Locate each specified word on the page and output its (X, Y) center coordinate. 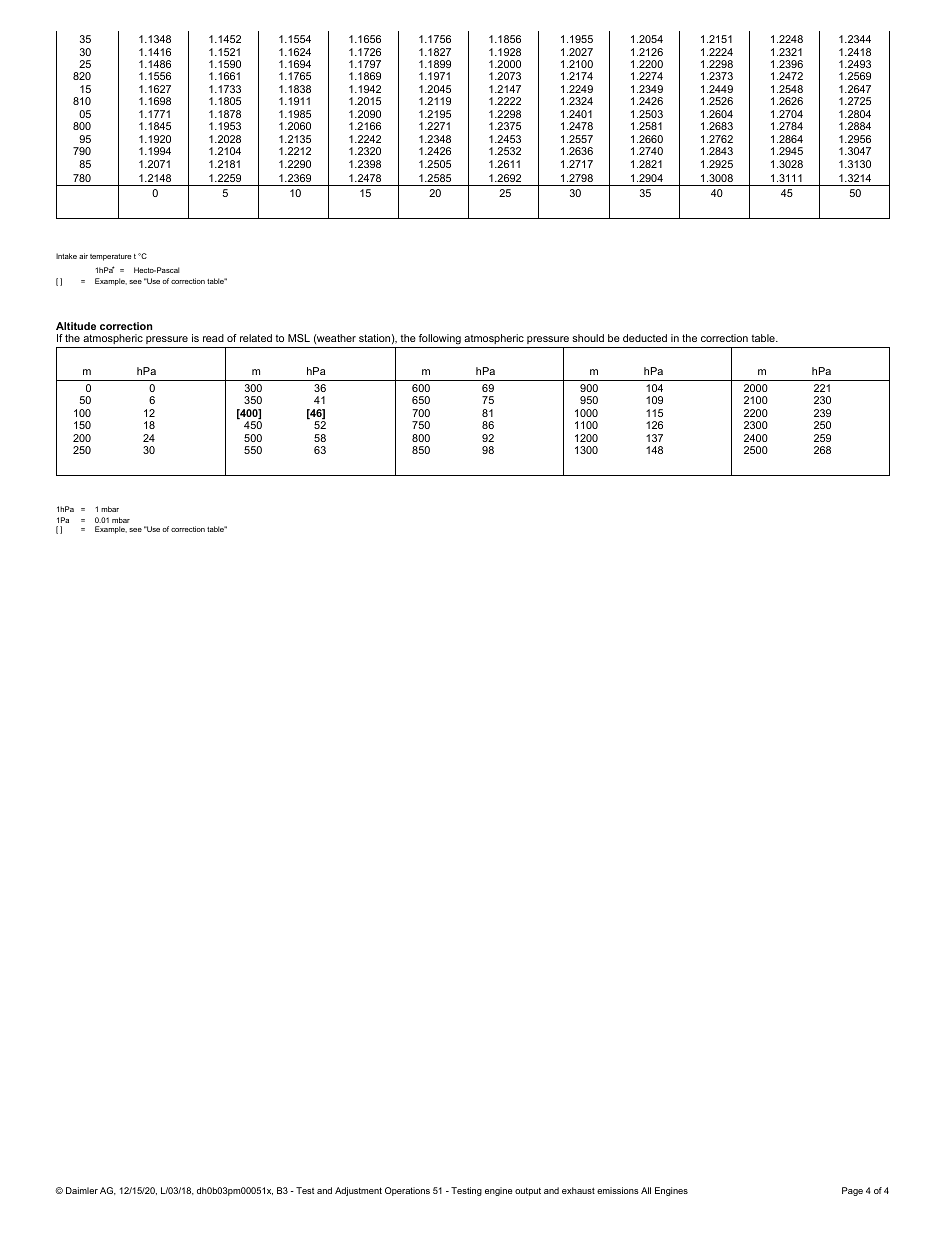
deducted (645, 338)
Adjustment (358, 1191)
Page (852, 1191)
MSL (299, 338)
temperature (110, 257)
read (213, 338)
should (588, 338)
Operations (407, 1191)
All (646, 1190)
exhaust (578, 1190)
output (528, 1192)
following (440, 339)
